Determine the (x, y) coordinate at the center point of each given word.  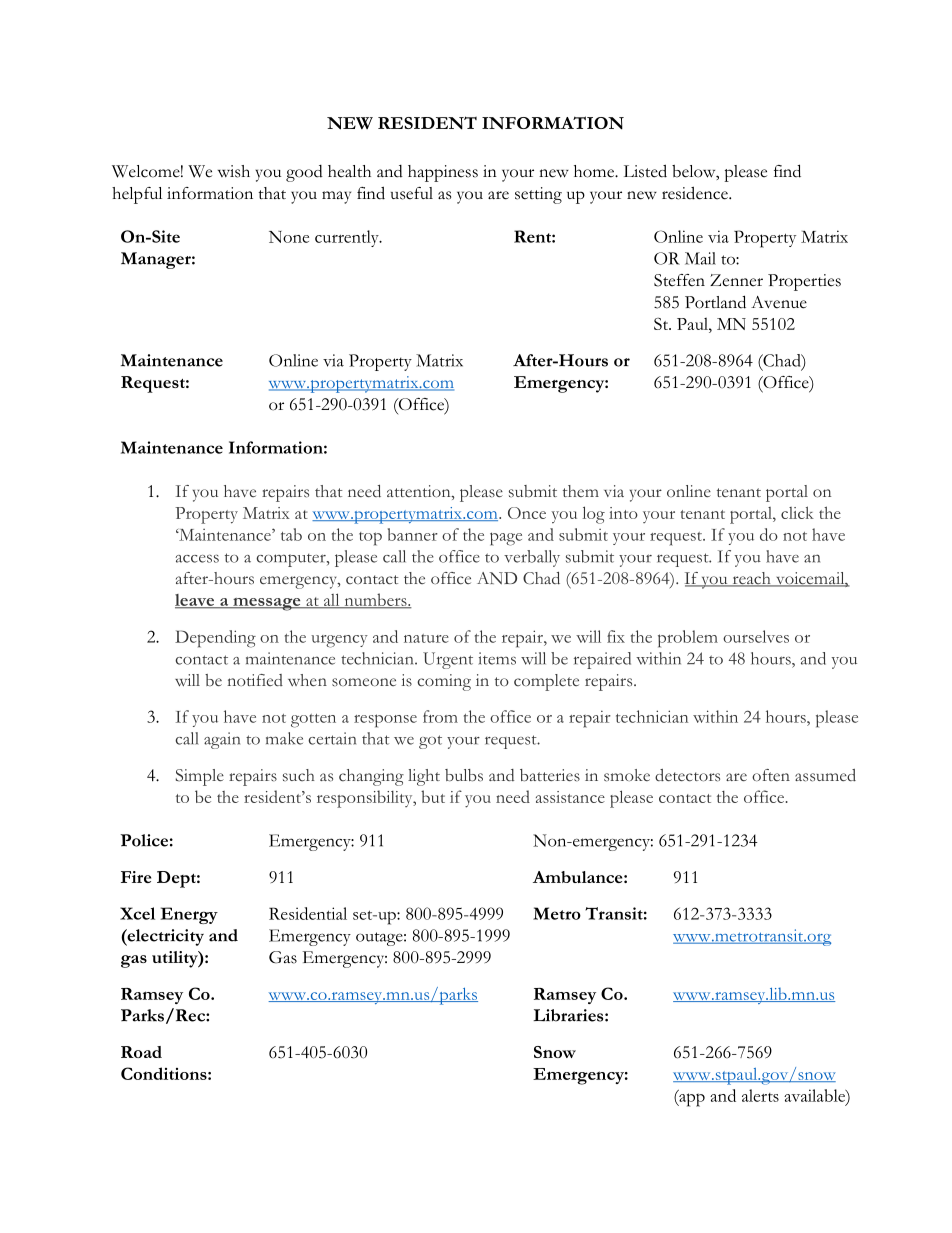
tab (291, 534)
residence (696, 193)
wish (234, 171)
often (771, 775)
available (815, 1095)
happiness (443, 173)
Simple (200, 777)
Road (141, 1052)
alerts (760, 1095)
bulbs (464, 775)
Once (527, 513)
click (797, 512)
